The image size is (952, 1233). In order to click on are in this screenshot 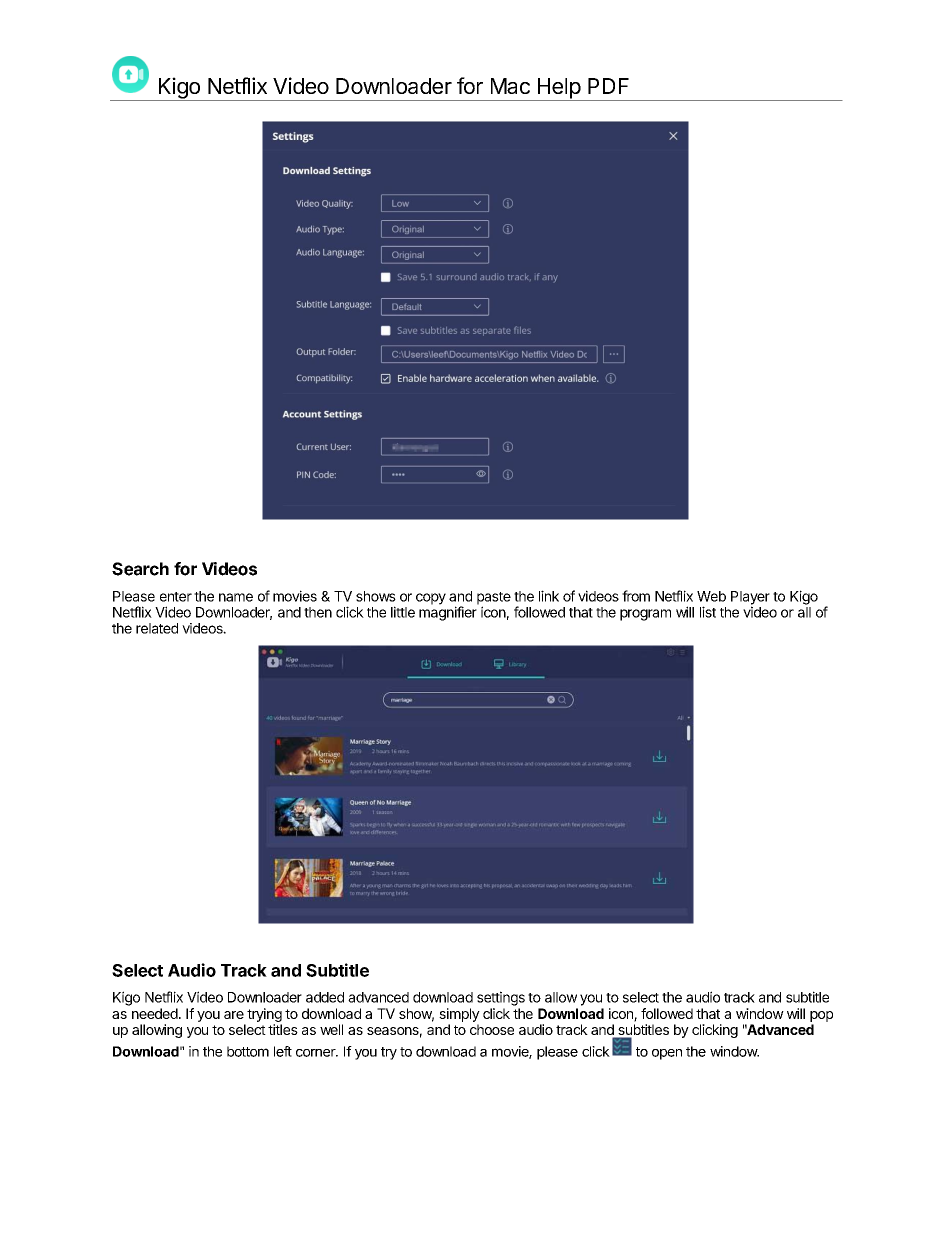, I will do `click(234, 1015)`.
